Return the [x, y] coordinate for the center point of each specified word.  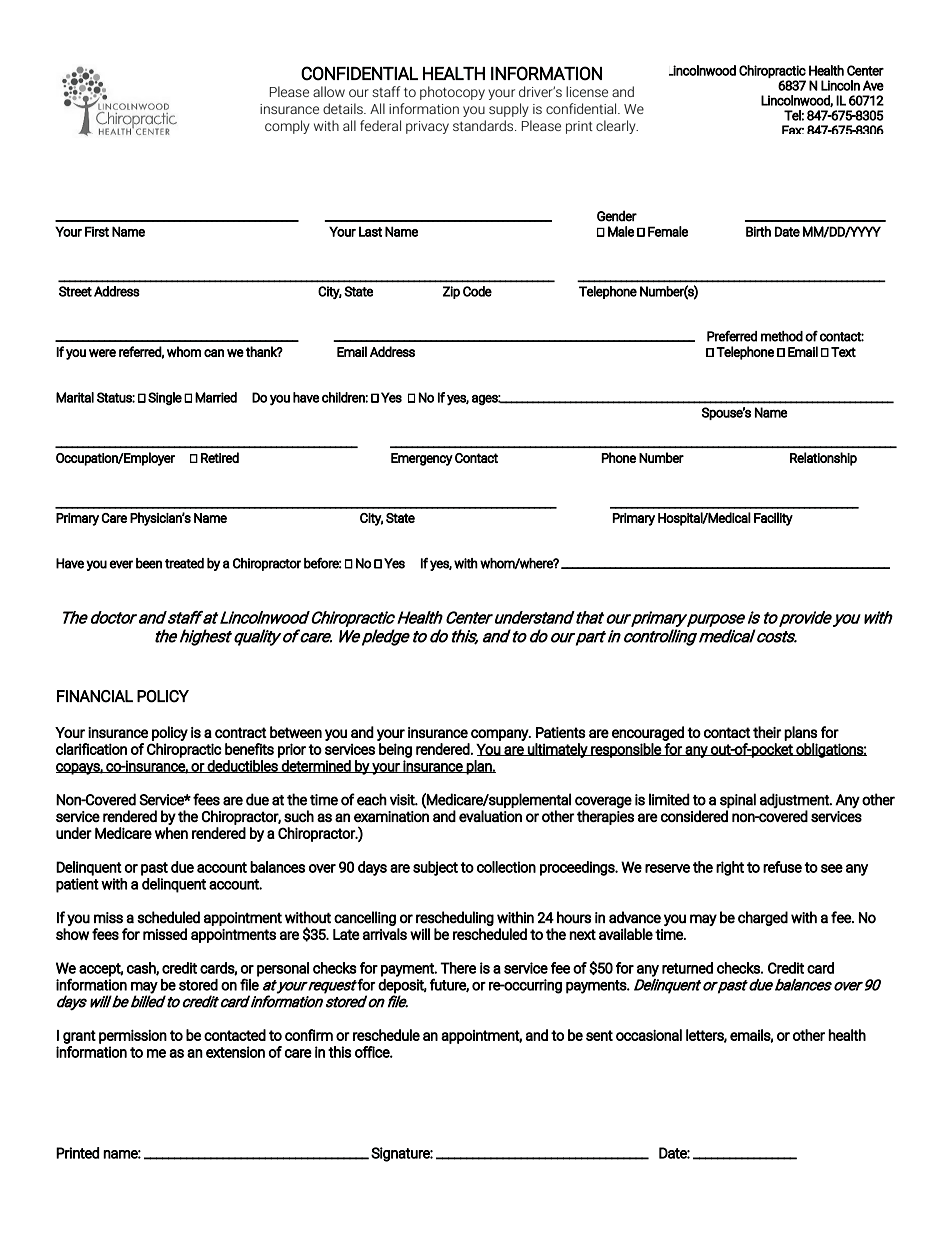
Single [165, 398]
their [767, 732]
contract [241, 732]
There [458, 968]
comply [287, 127]
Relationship [823, 459]
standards [484, 125]
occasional [649, 1035]
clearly [617, 127]
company [500, 735]
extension [235, 1052]
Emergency [422, 459]
